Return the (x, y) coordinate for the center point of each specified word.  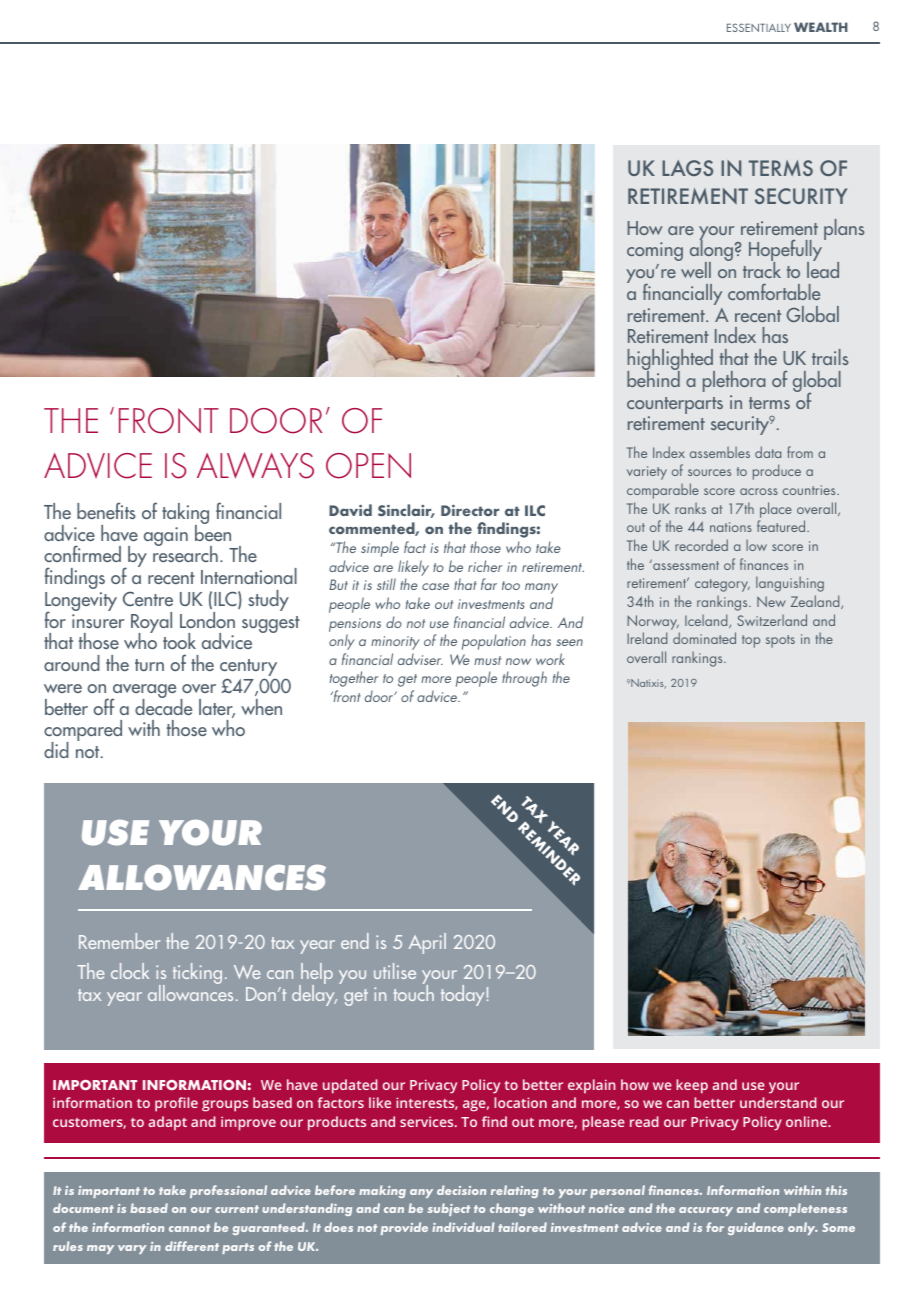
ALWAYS (255, 465)
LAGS (687, 168)
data (768, 452)
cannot (189, 1228)
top (751, 641)
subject (449, 1209)
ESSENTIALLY (759, 27)
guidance (756, 1228)
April (427, 943)
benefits (106, 510)
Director (470, 510)
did (56, 750)
